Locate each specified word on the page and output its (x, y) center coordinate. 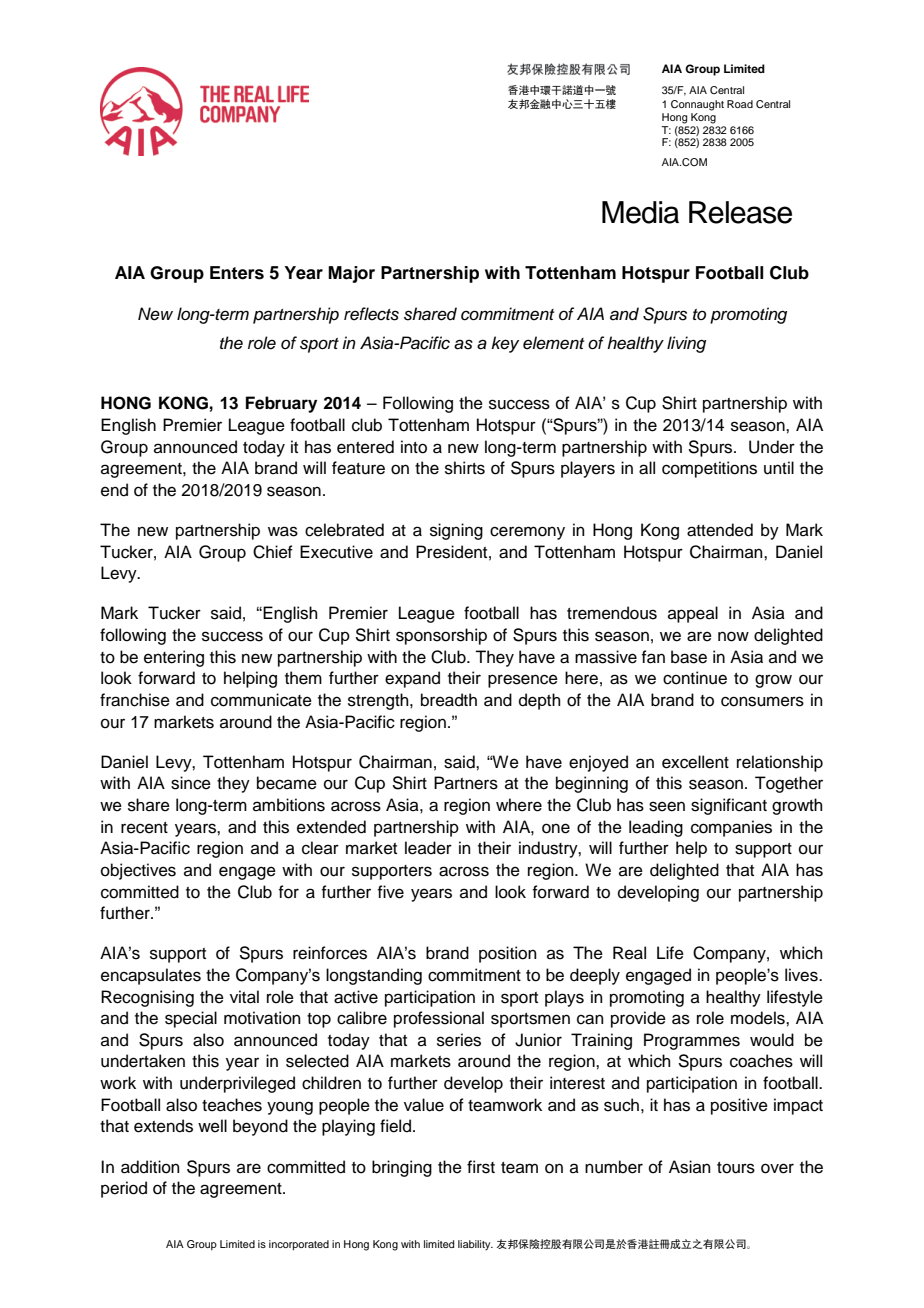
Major (351, 274)
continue (695, 678)
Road (740, 104)
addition (150, 1167)
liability (475, 1245)
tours (736, 1168)
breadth (449, 700)
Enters (237, 273)
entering (174, 658)
